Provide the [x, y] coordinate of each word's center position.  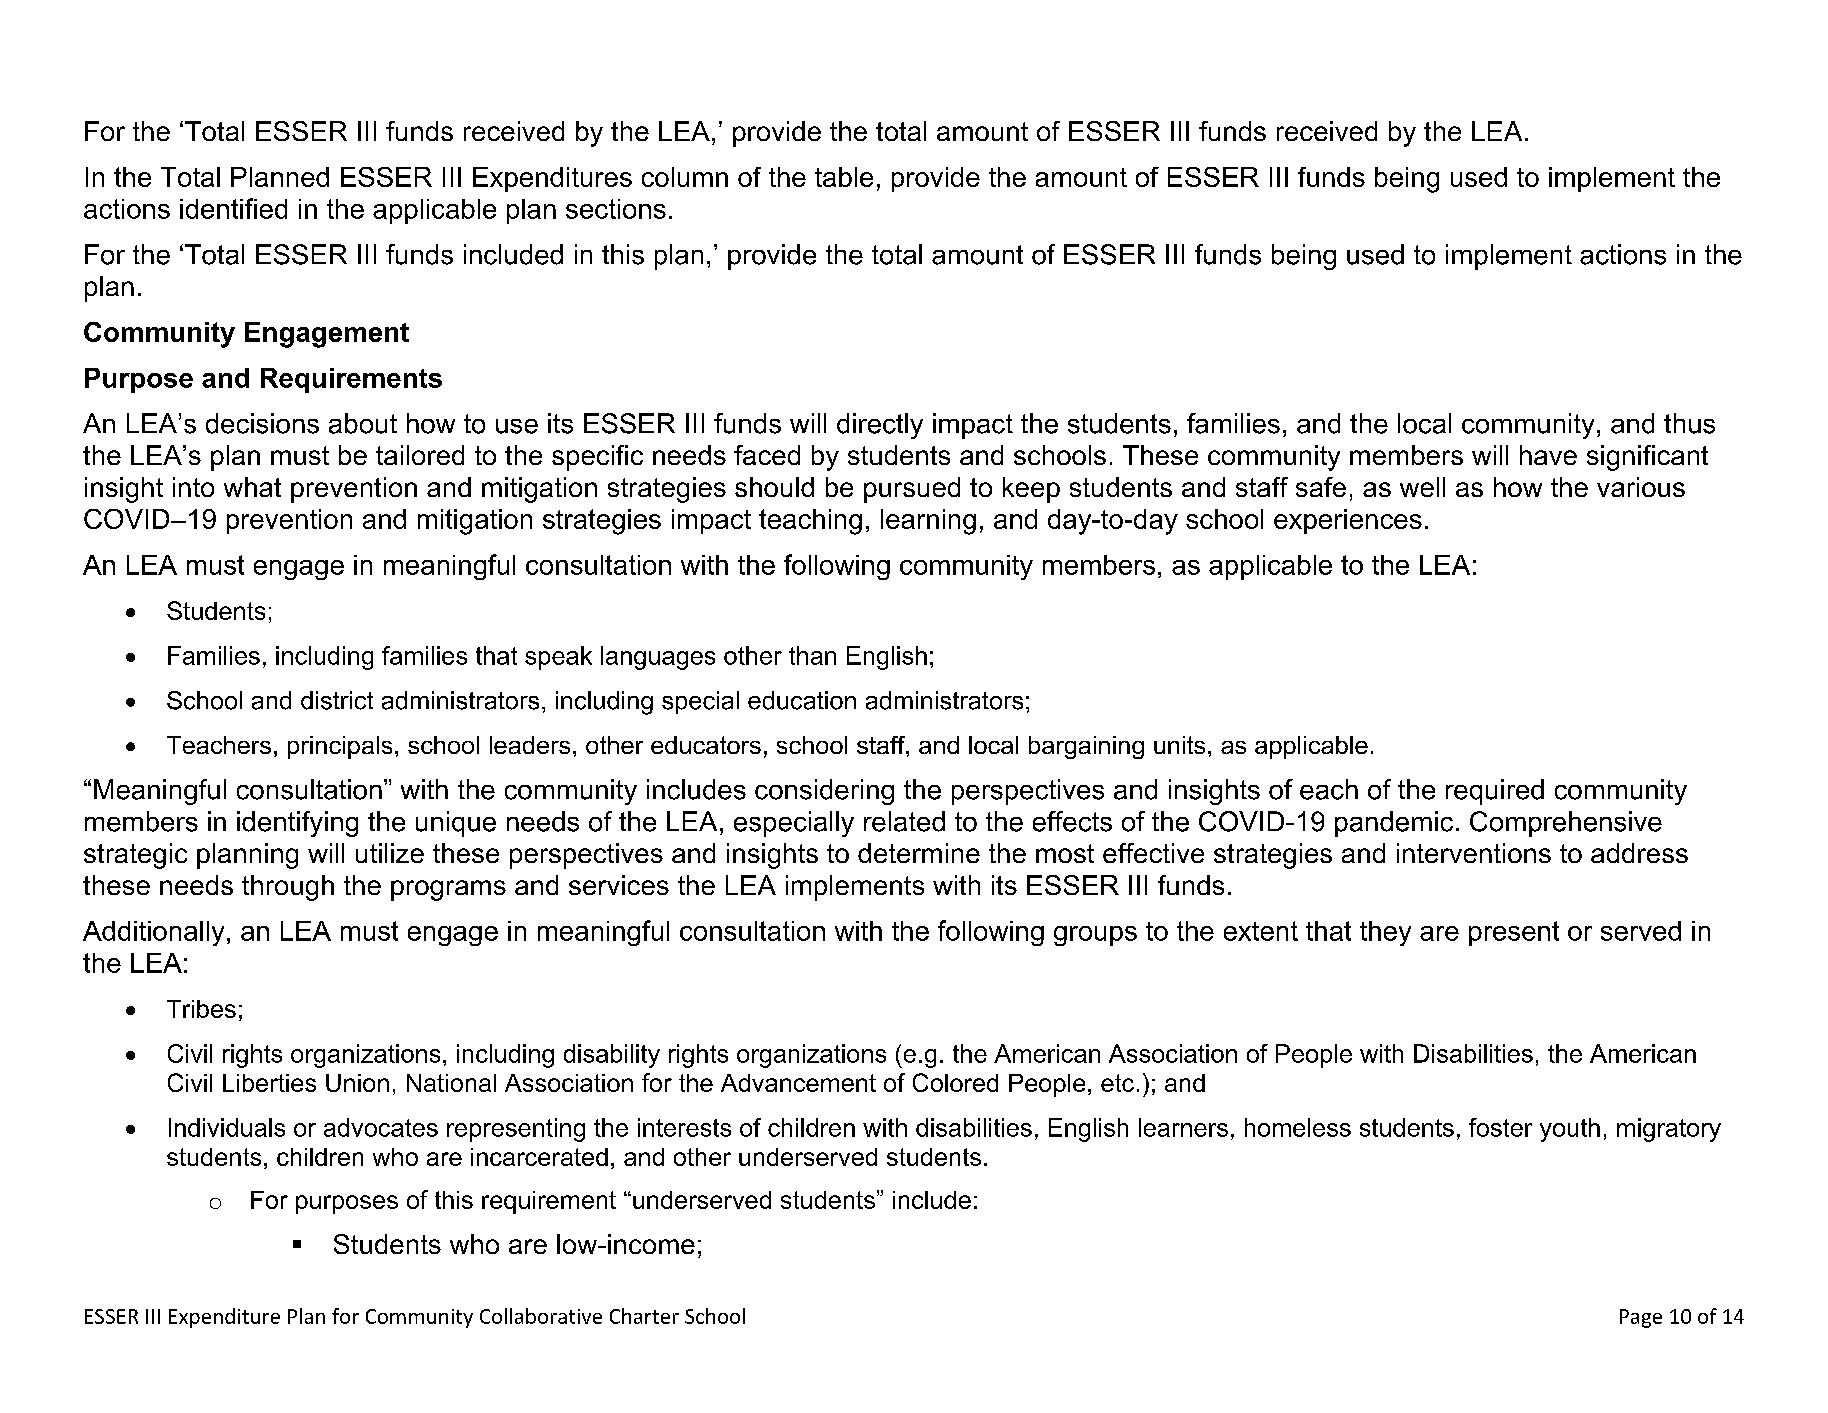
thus [1689, 423]
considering [824, 792]
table [844, 177]
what [252, 487]
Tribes [201, 1009]
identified [233, 208]
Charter [644, 1316]
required [1495, 792]
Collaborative [541, 1316]
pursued [912, 490]
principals [340, 747]
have [1548, 455]
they [1385, 933]
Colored [955, 1082]
